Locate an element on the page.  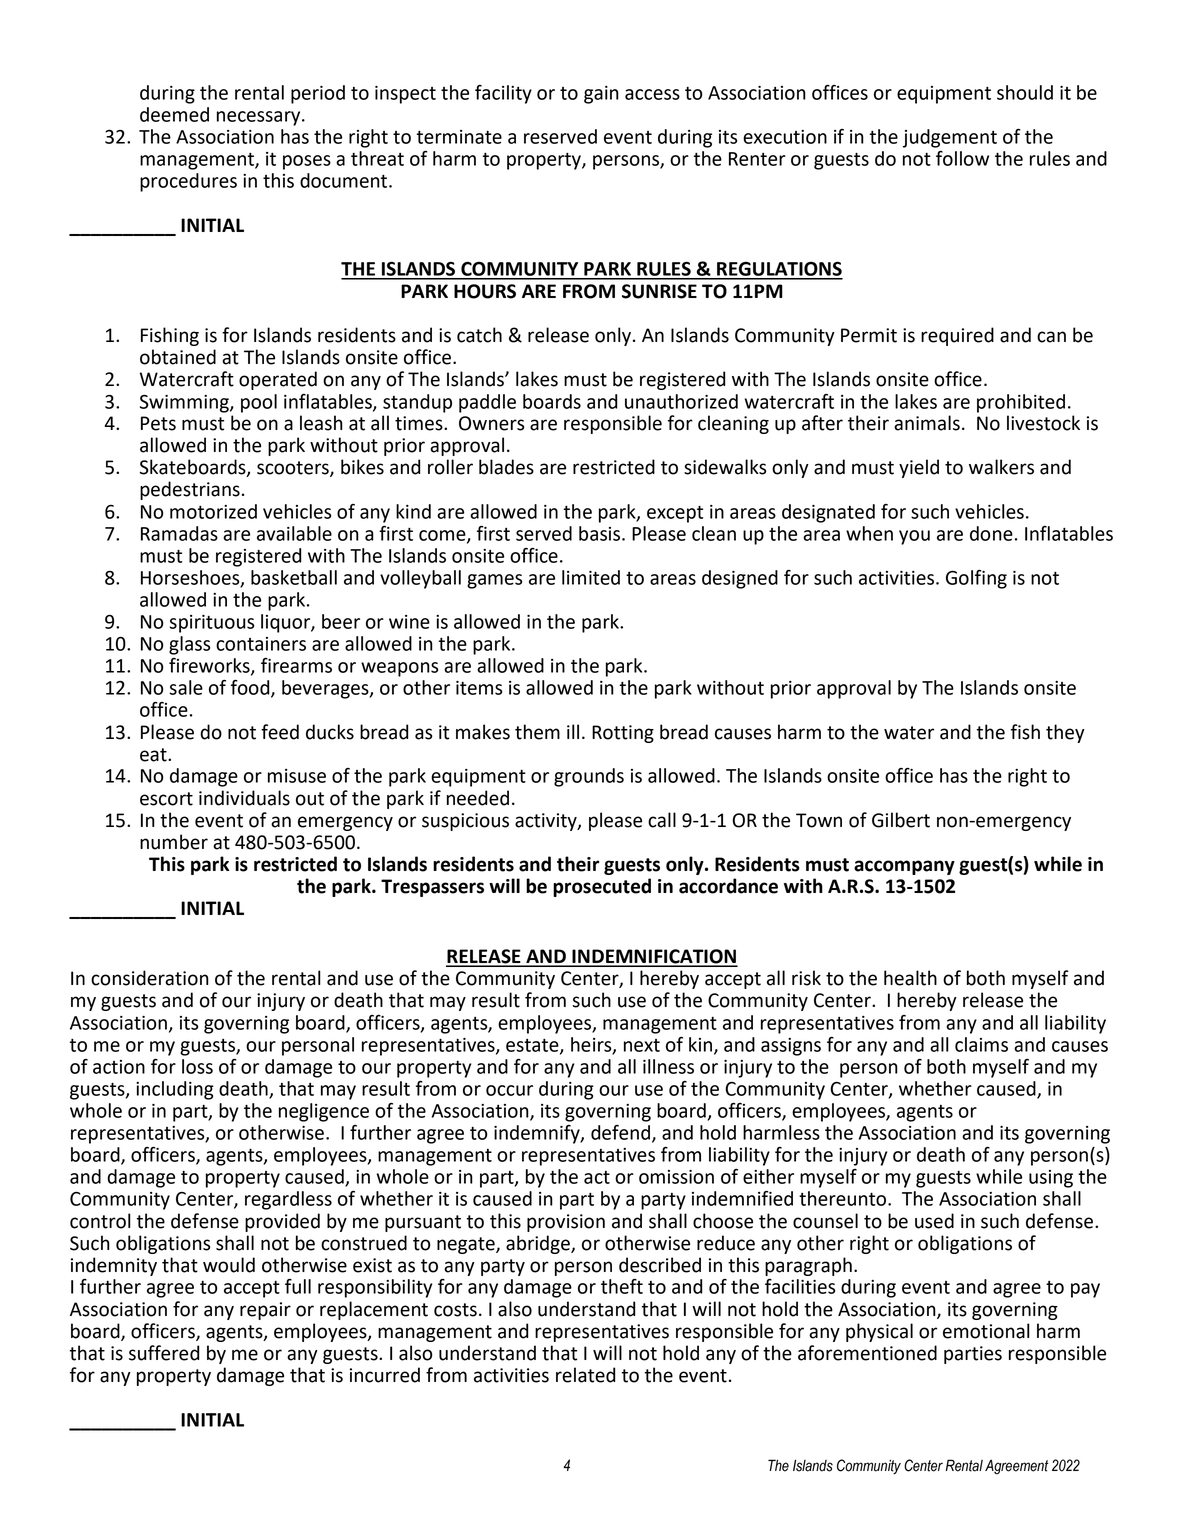
suffered is located at coordinates (164, 1353).
